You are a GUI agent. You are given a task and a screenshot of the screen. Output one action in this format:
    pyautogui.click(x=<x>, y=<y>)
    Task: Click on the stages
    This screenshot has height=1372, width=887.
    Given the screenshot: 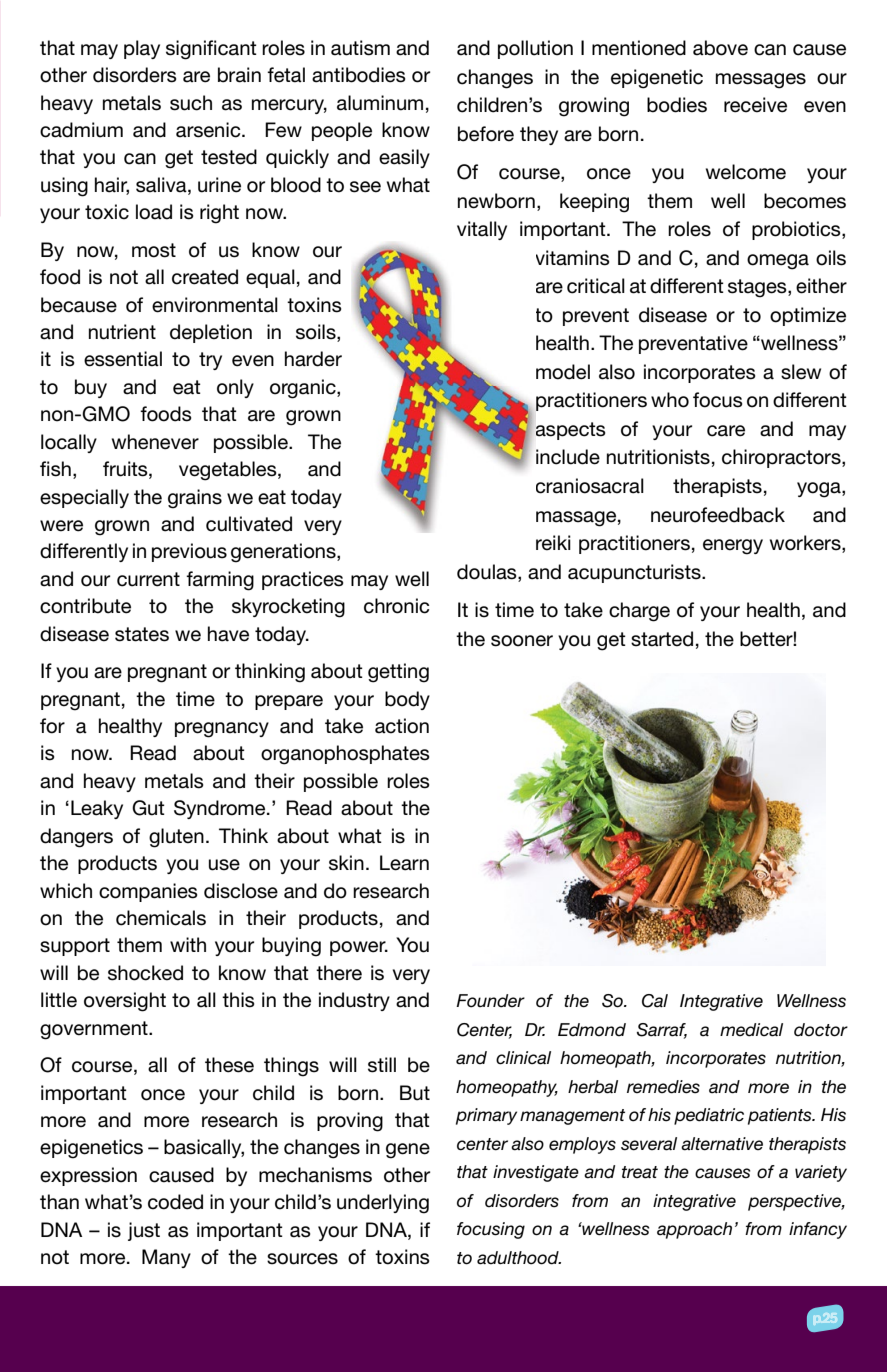 What is the action you would take?
    pyautogui.click(x=758, y=288)
